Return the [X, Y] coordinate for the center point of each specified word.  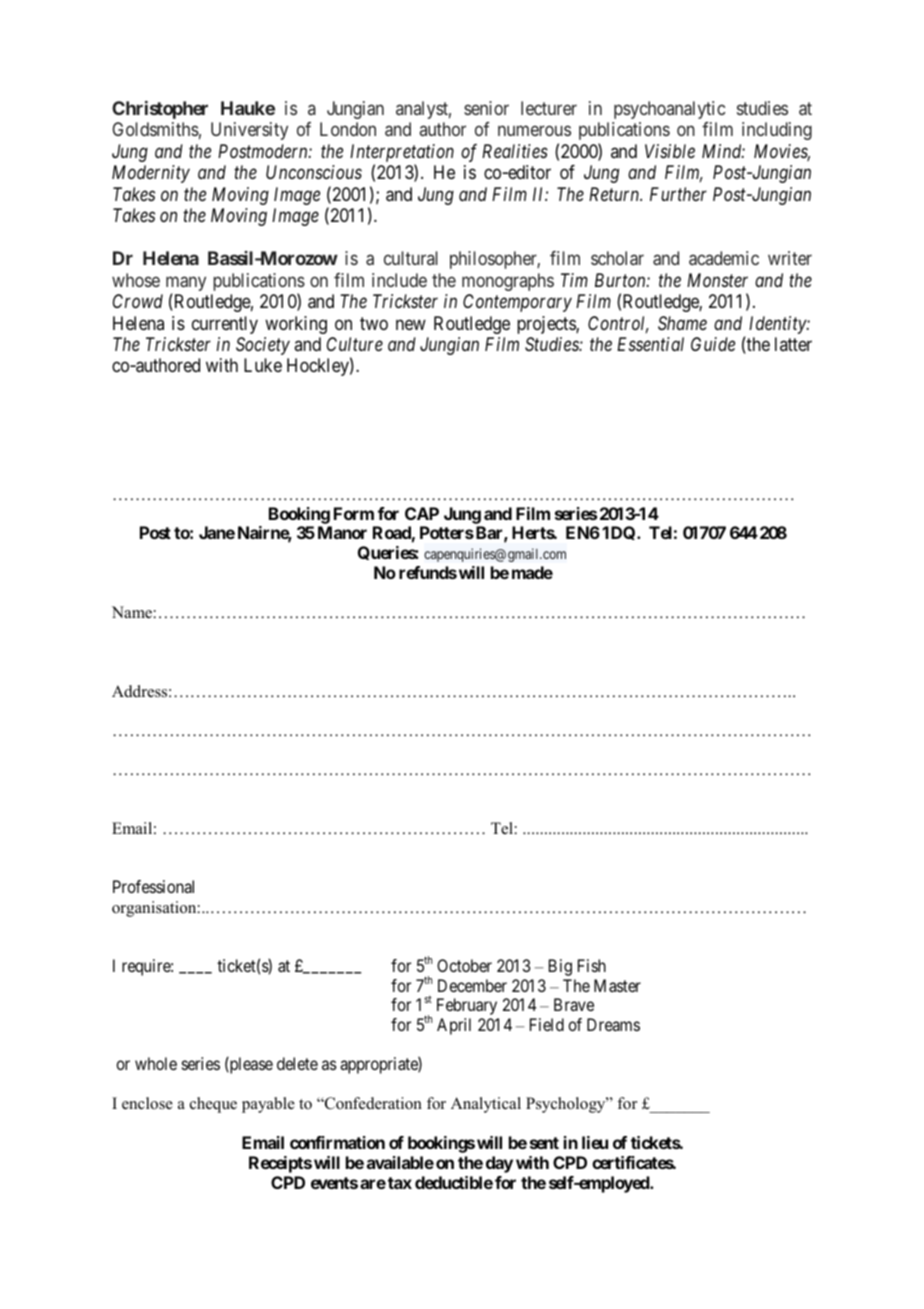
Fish [592, 965]
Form [354, 513]
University [249, 131]
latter [793, 344]
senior [486, 108]
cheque [213, 1105]
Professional [153, 886]
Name [132, 612]
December [472, 985]
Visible [670, 151]
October [464, 965]
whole [156, 1063]
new [411, 324]
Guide [713, 344]
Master [617, 985]
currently [225, 325]
